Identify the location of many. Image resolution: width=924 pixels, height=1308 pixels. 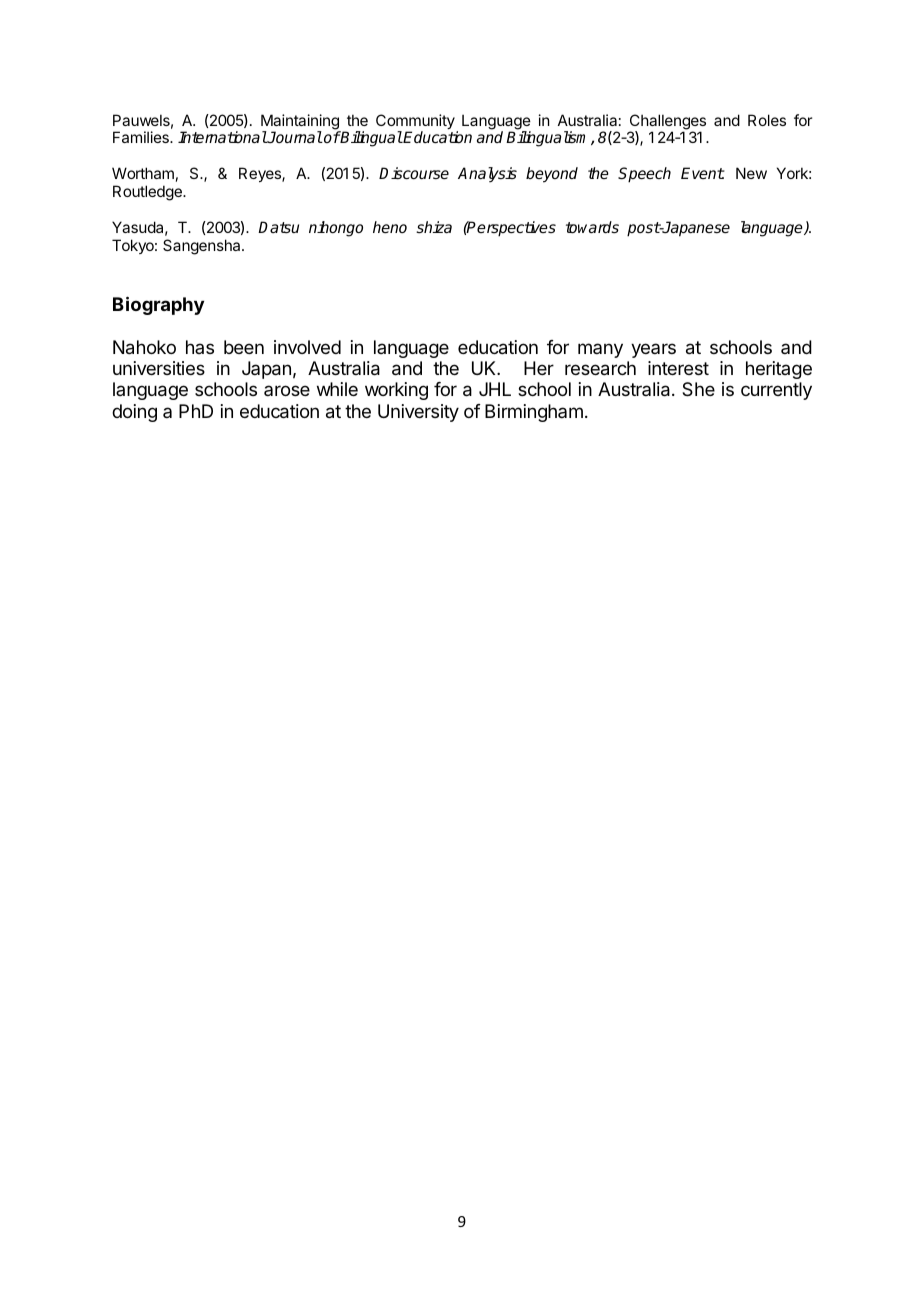
(600, 350).
